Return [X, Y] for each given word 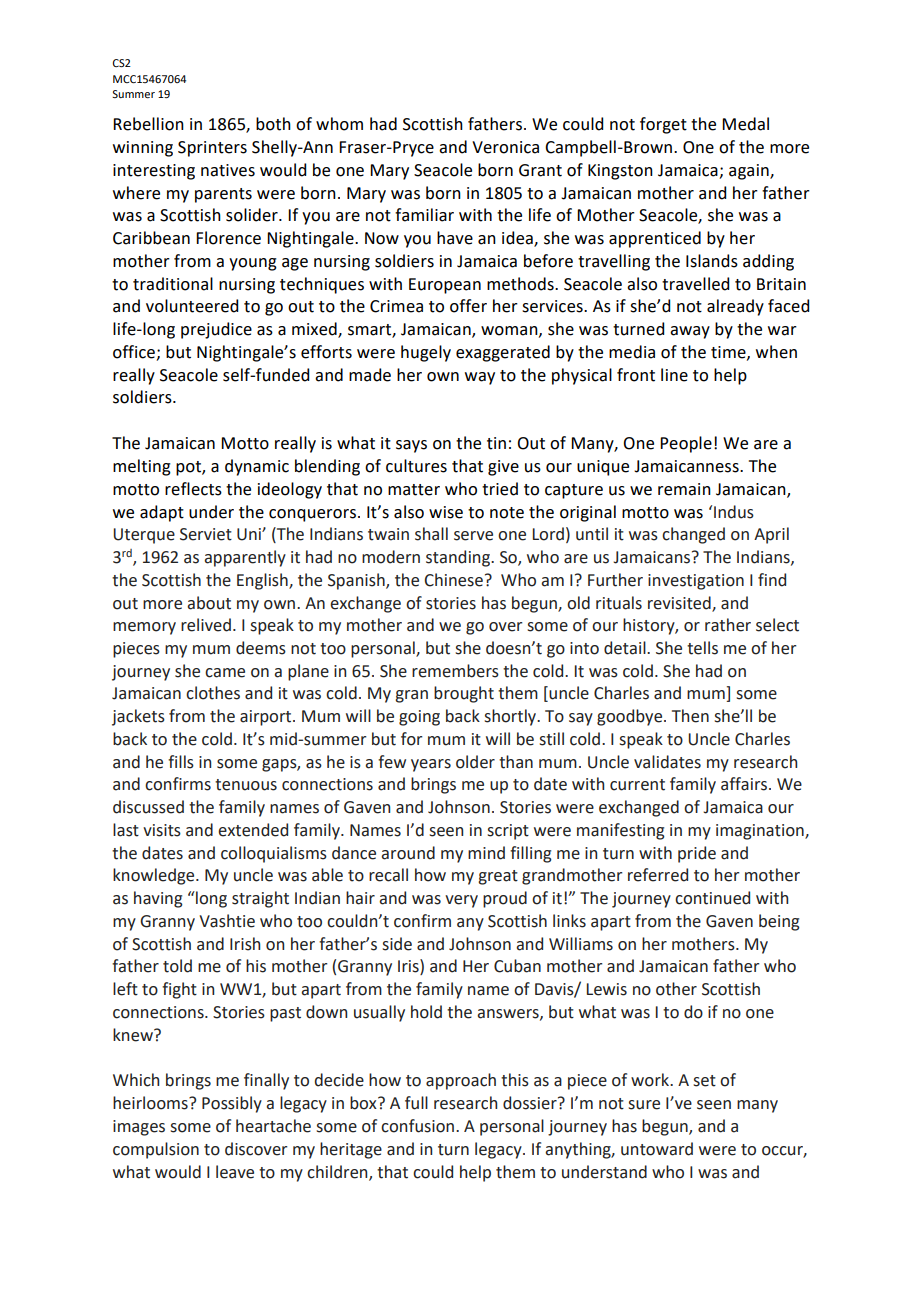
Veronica [505, 147]
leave [235, 1172]
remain [684, 489]
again [750, 172]
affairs [745, 784]
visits [162, 830]
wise [446, 512]
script [508, 832]
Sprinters [212, 149]
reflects [193, 489]
